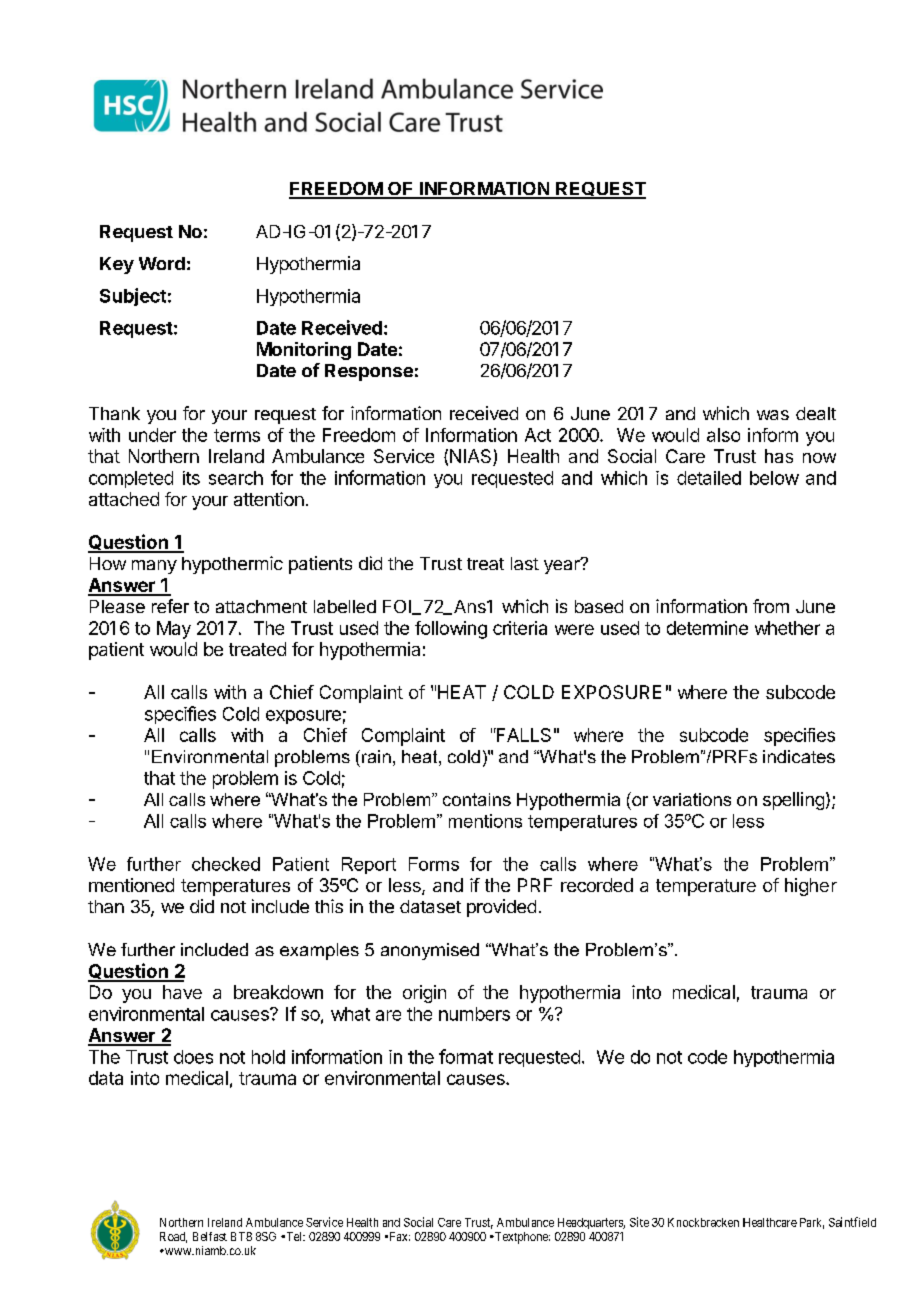  I want to click on was, so click(773, 415).
